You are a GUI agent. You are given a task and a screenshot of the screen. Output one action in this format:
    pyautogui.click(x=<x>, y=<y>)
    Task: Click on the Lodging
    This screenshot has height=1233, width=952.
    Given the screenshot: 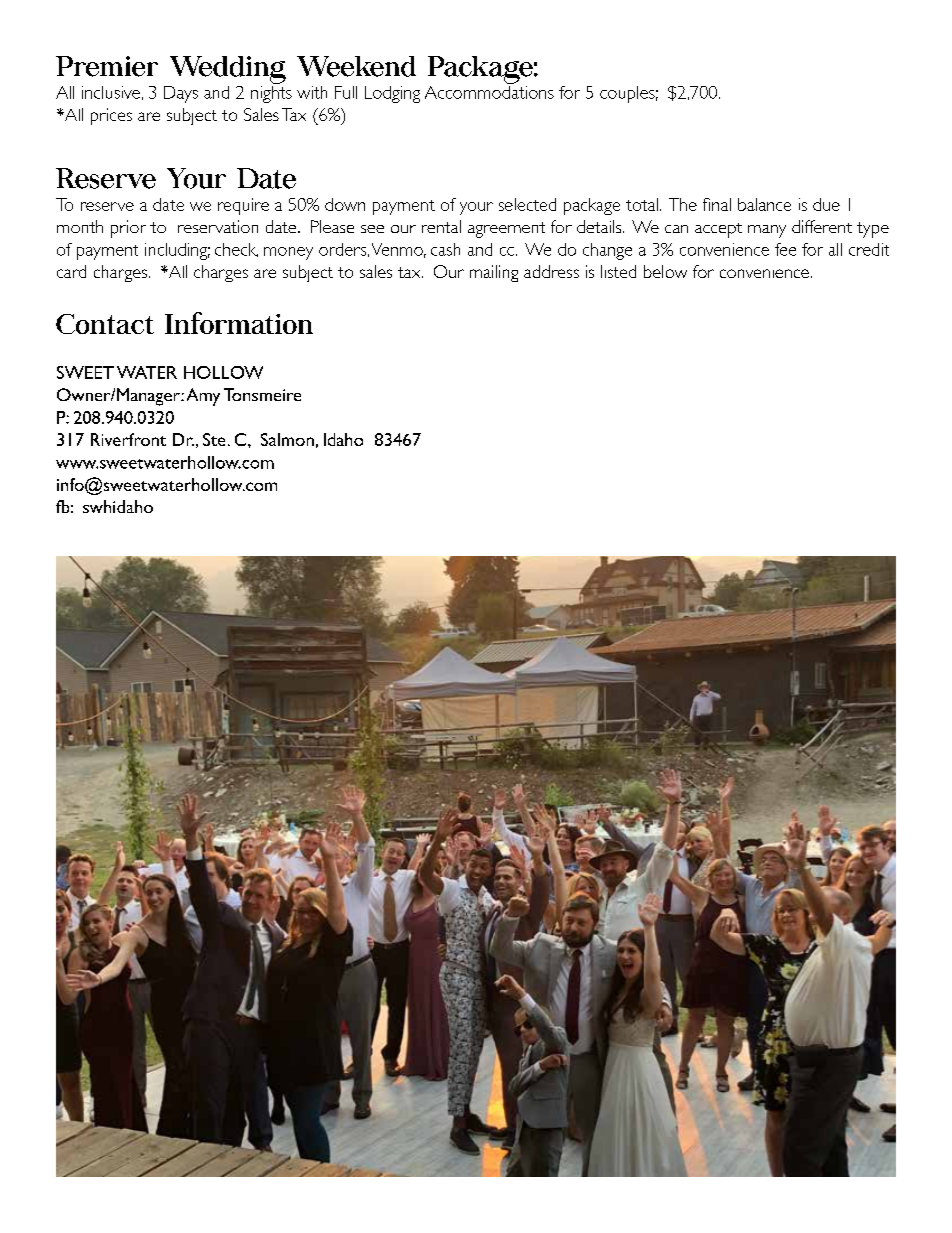 What is the action you would take?
    pyautogui.click(x=392, y=94)
